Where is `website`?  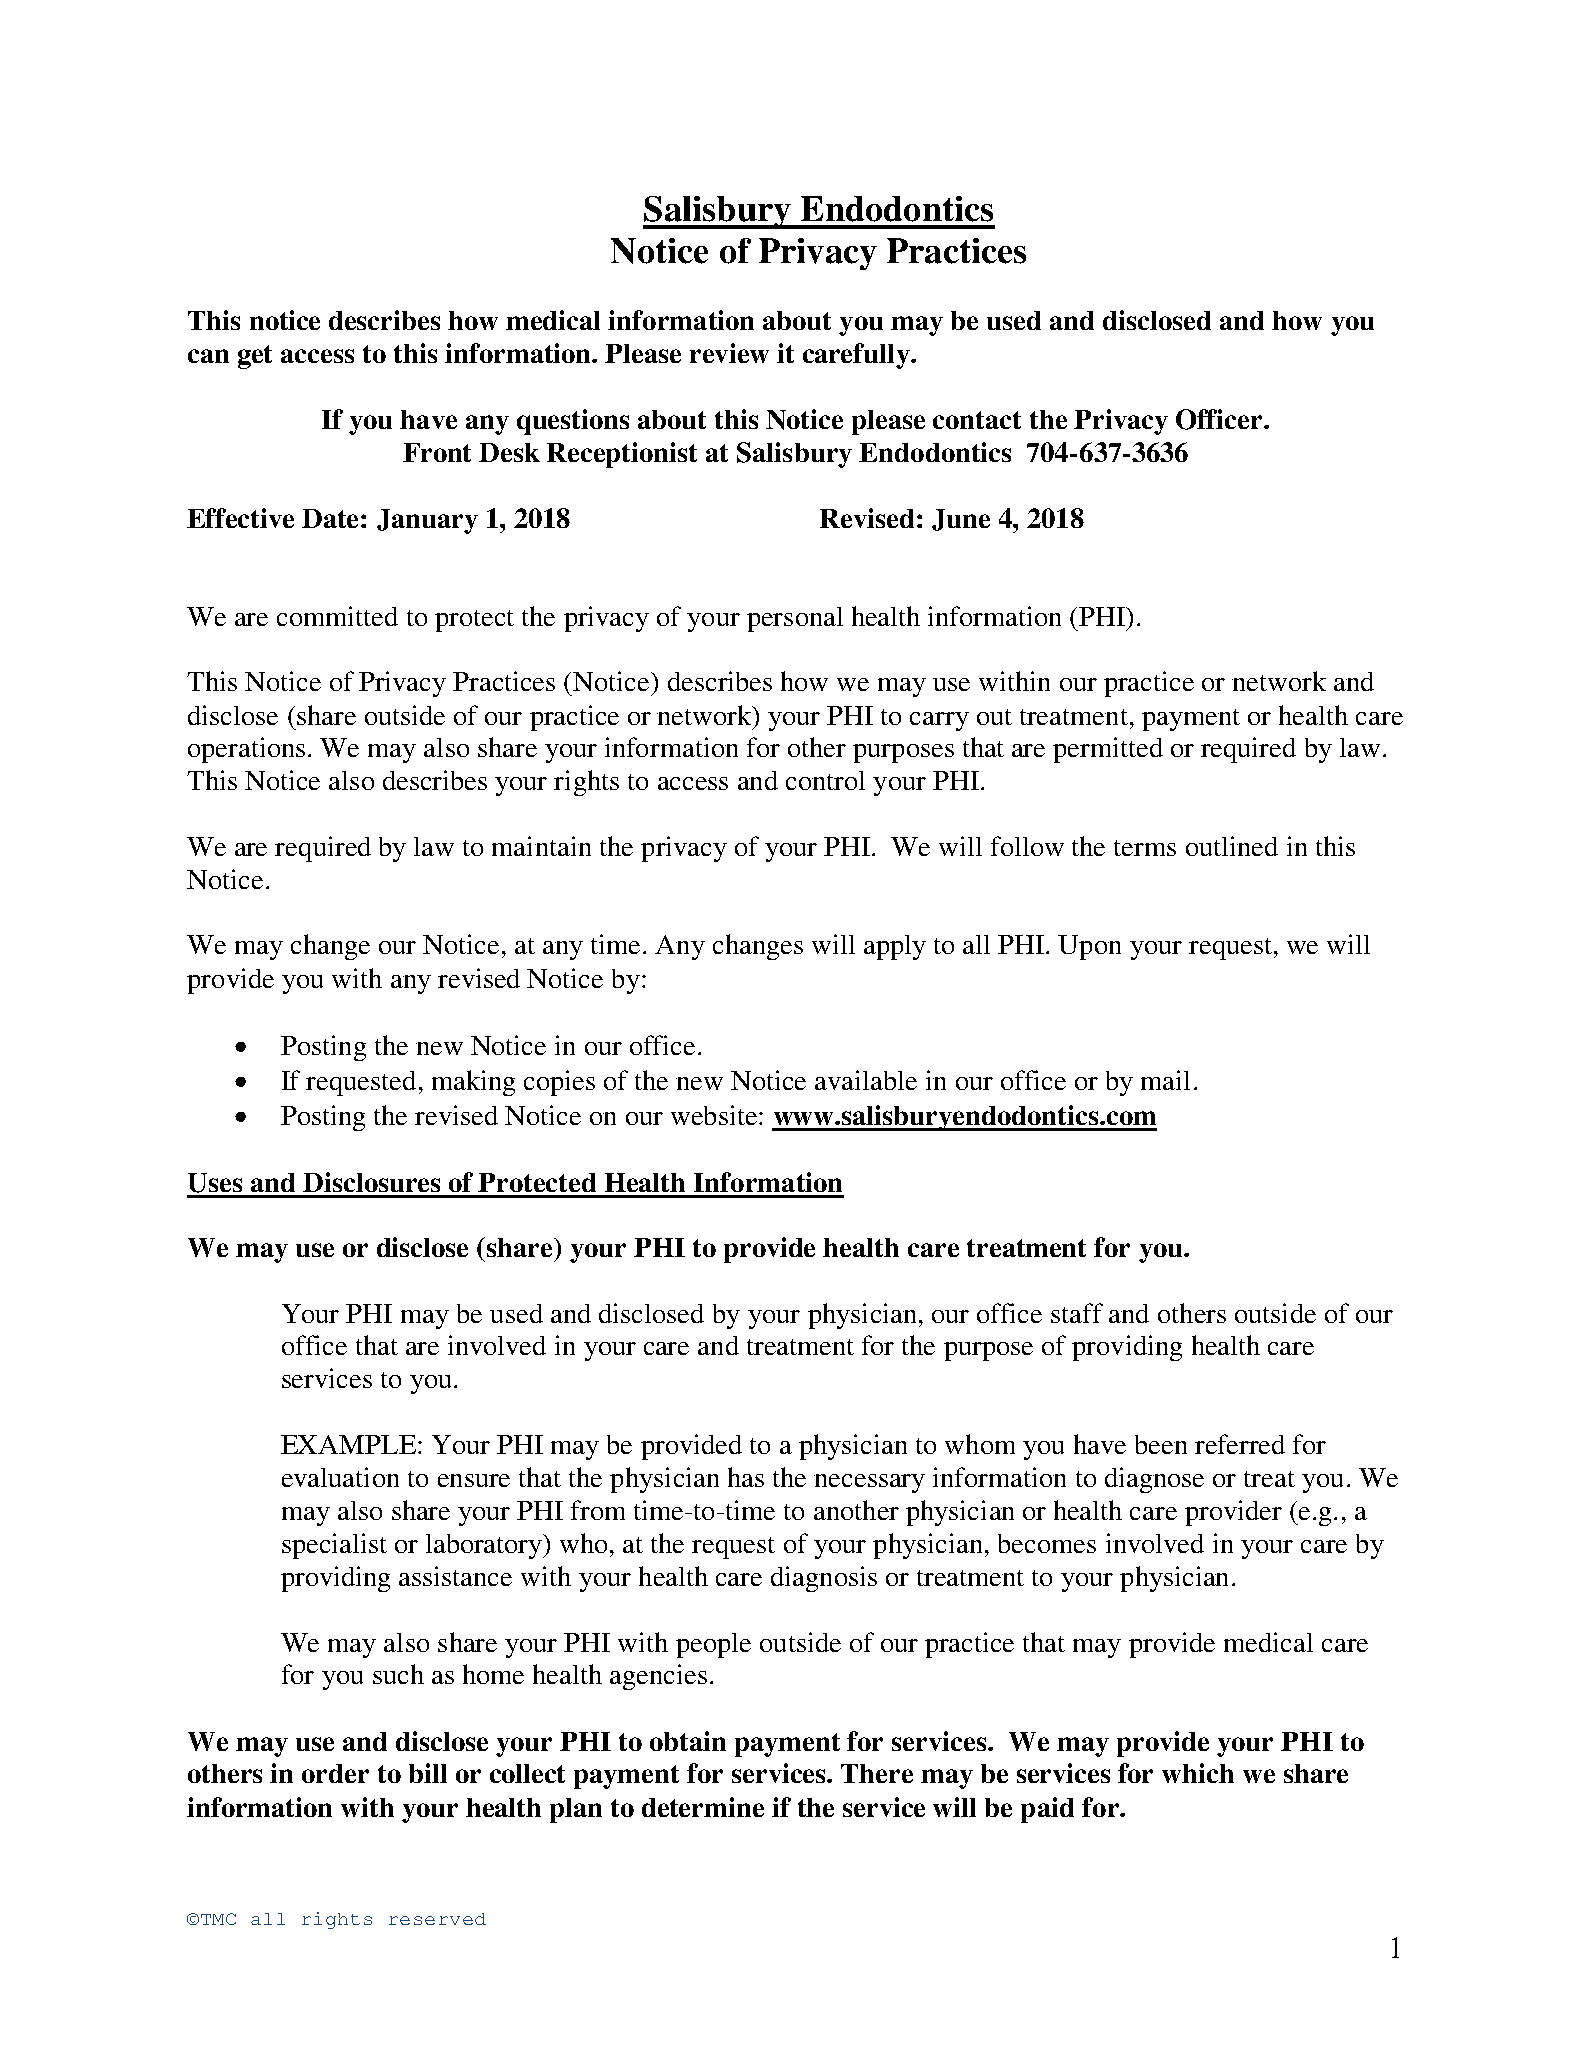 website is located at coordinates (714, 1115).
